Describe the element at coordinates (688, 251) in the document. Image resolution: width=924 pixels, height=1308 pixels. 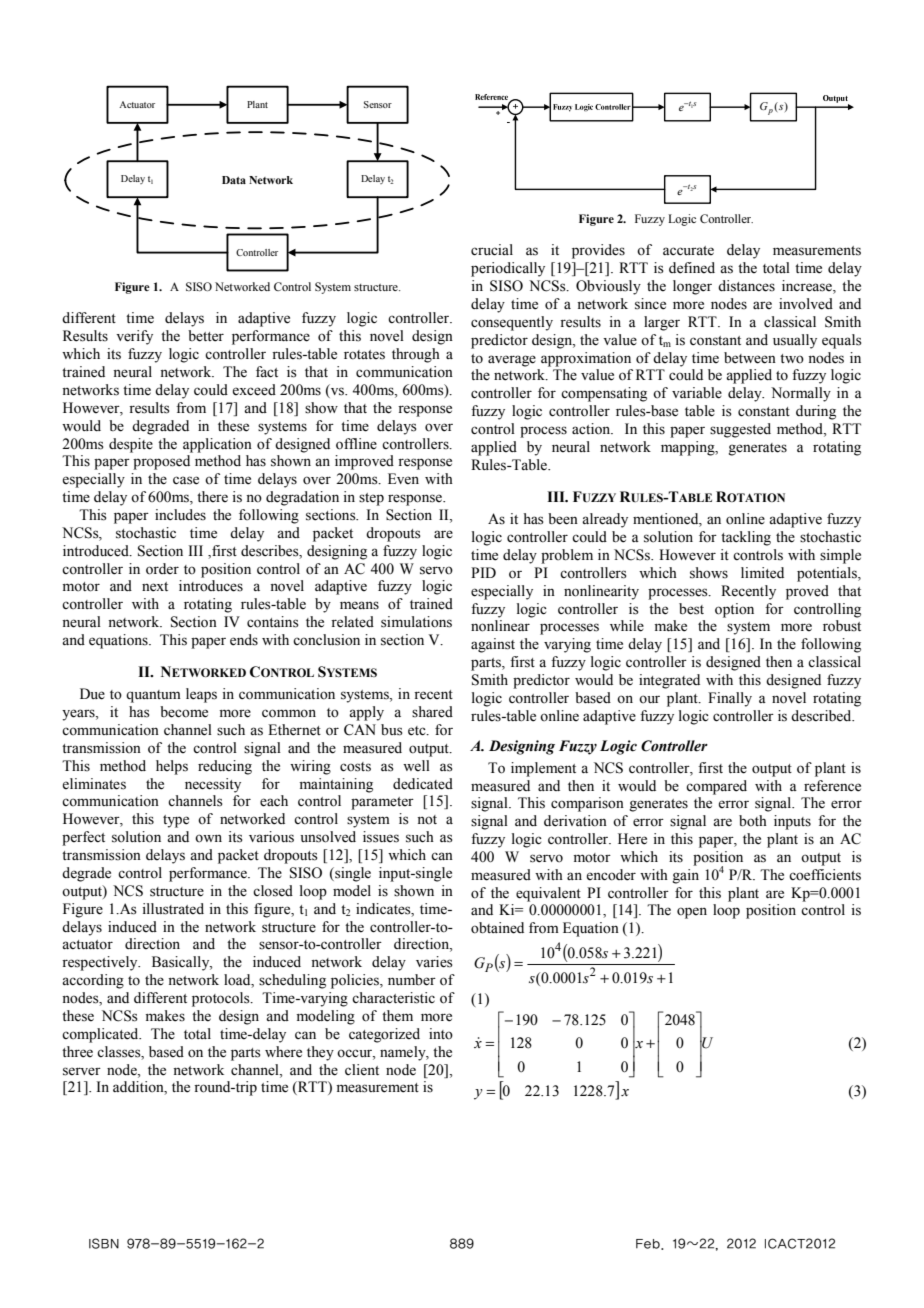
I see `accurate` at that location.
